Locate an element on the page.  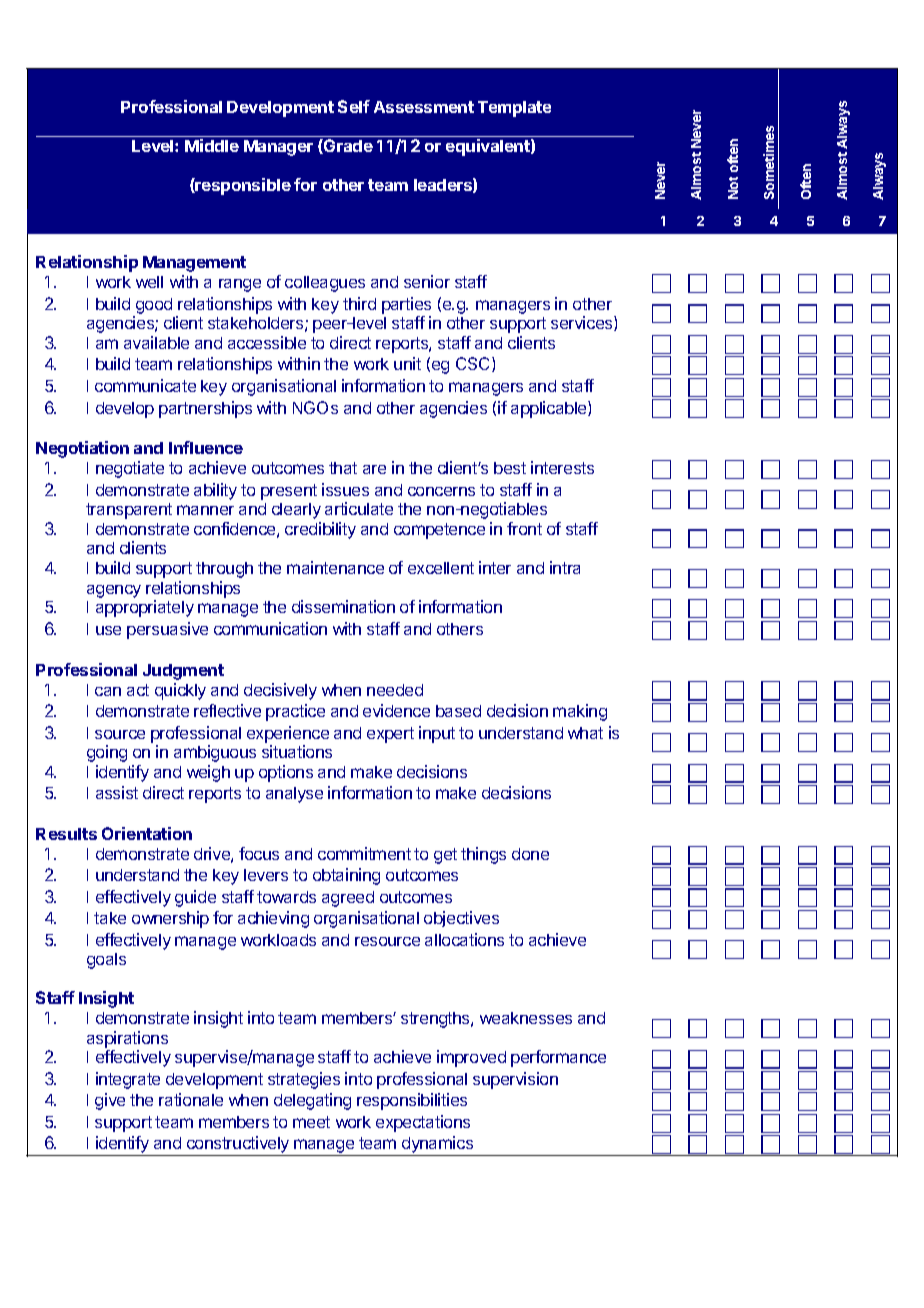
Grade is located at coordinates (347, 146).
